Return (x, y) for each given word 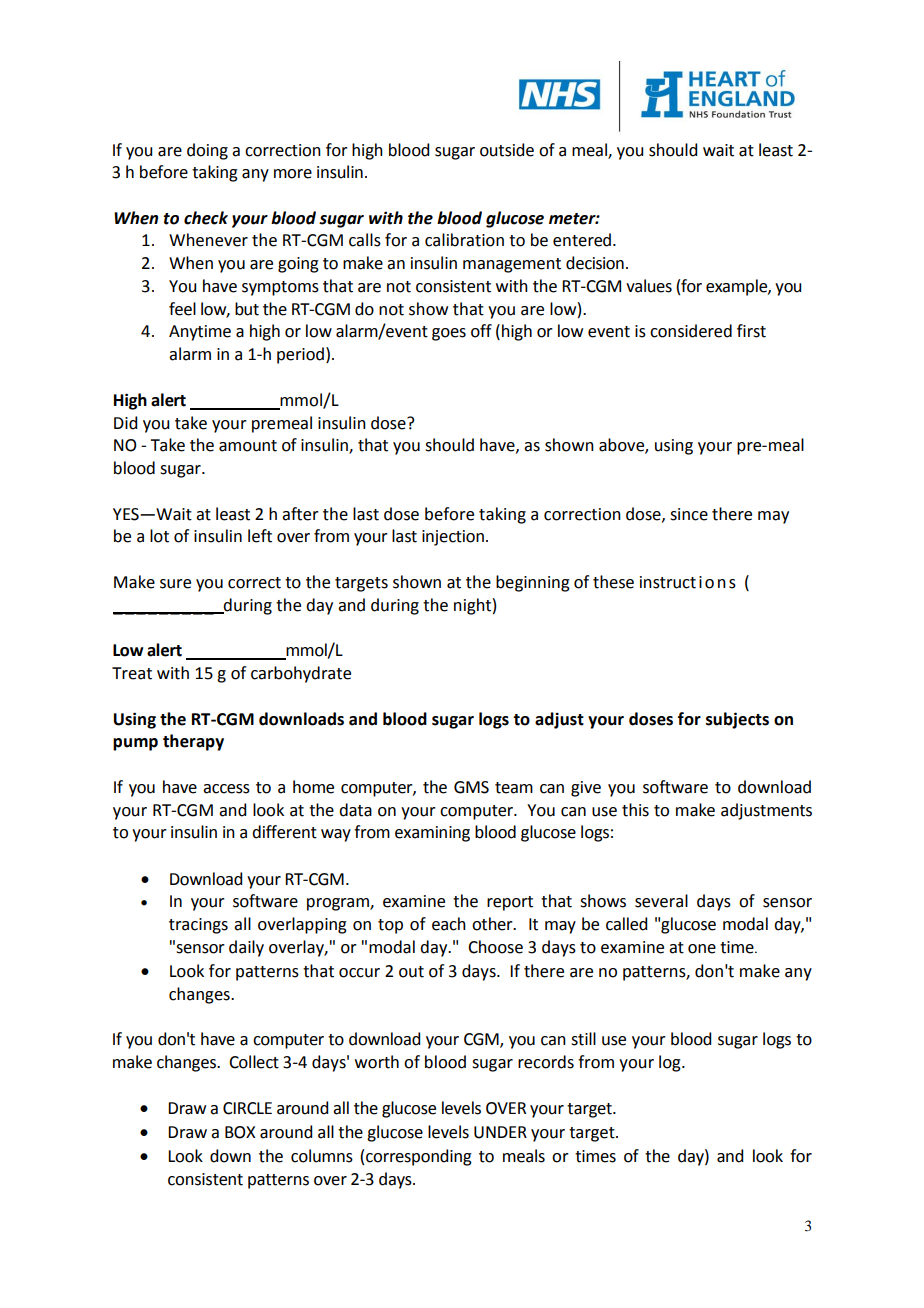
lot (159, 536)
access (226, 789)
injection (453, 538)
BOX (240, 1132)
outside (507, 150)
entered (583, 240)
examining (432, 834)
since (689, 514)
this (635, 810)
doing (207, 151)
